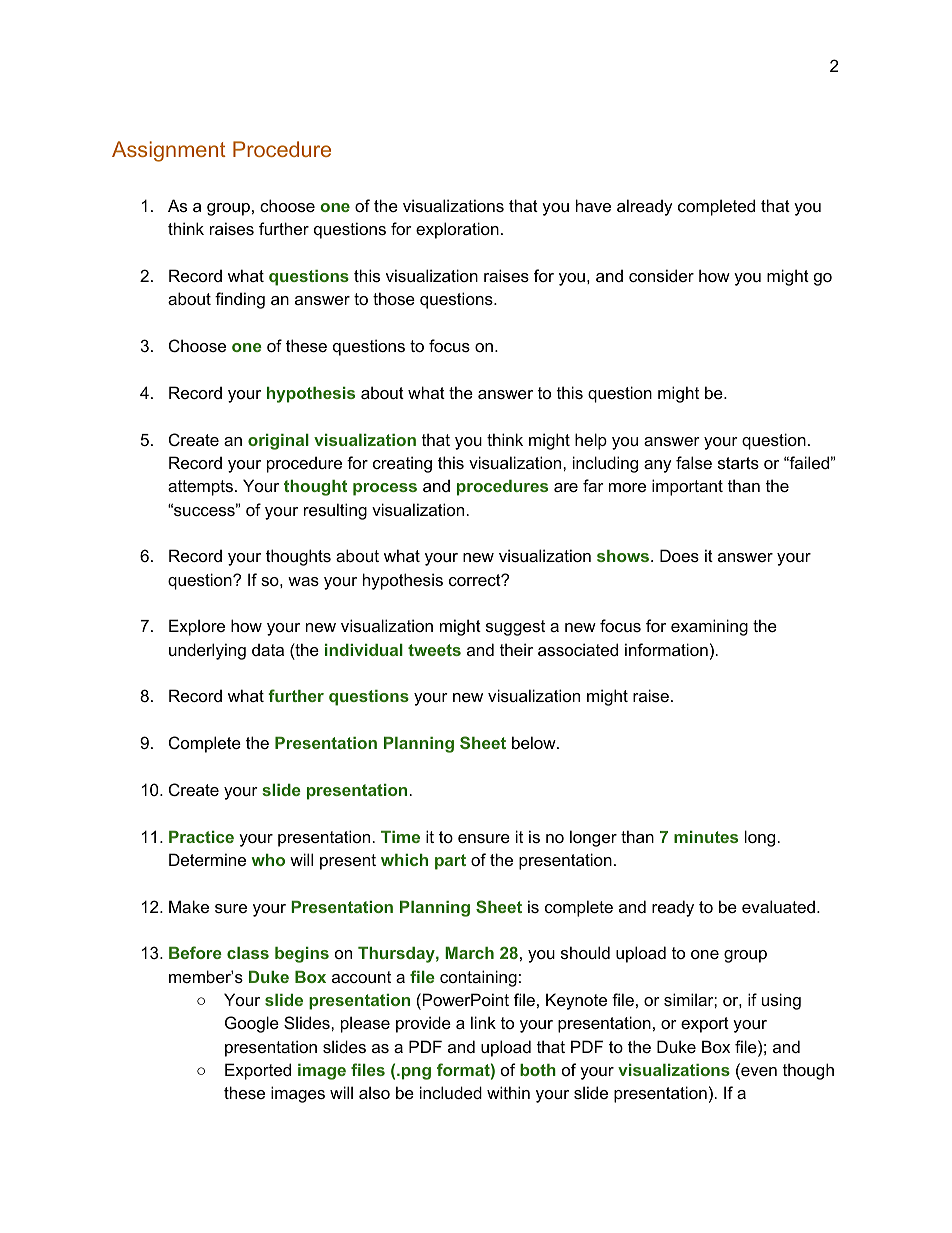  Describe the element at coordinates (709, 627) in the screenshot. I see `examining` at that location.
